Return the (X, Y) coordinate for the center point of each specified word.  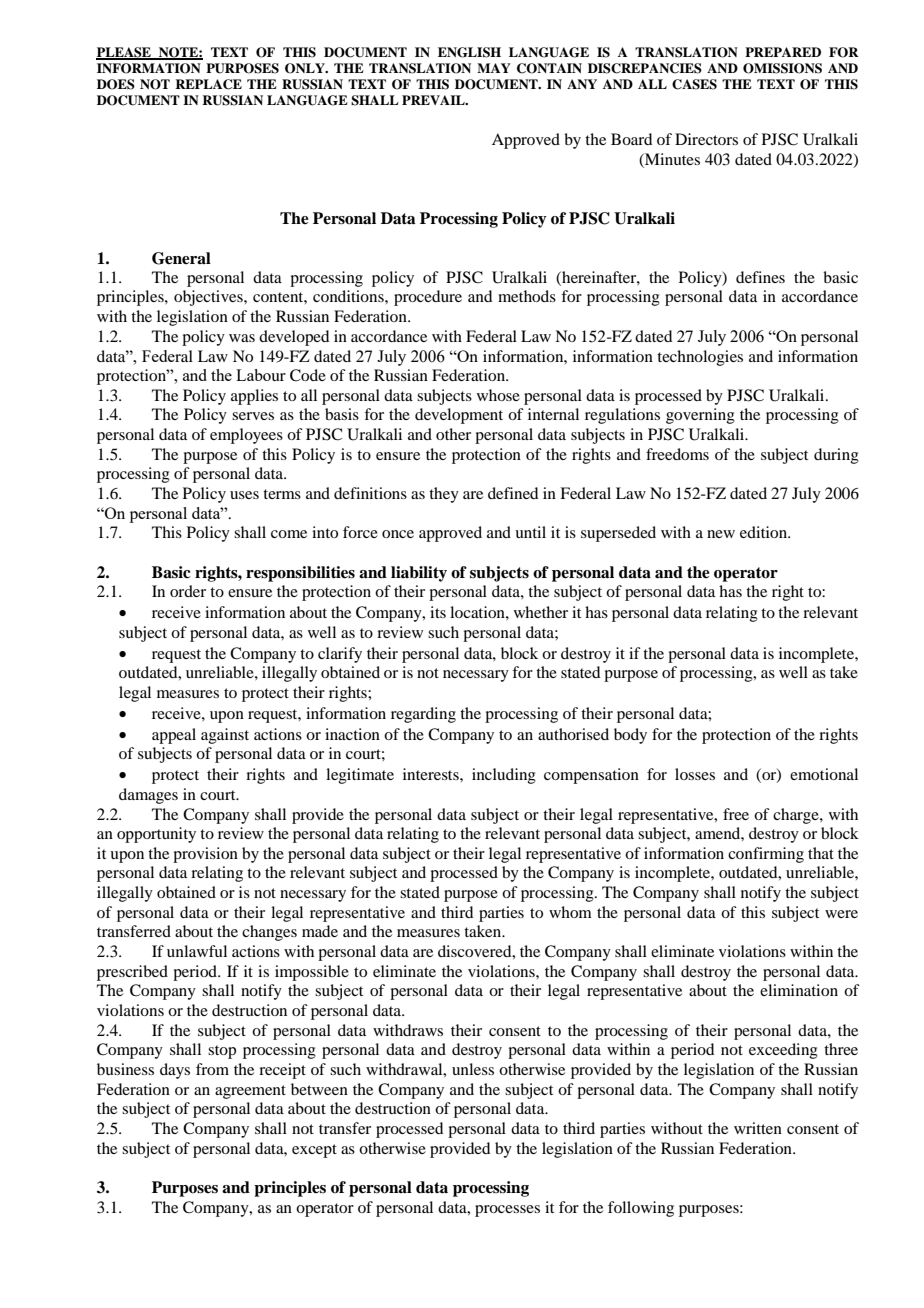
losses (695, 774)
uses (244, 495)
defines (760, 277)
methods (527, 296)
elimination (799, 990)
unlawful (197, 951)
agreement (250, 1092)
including (504, 776)
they (444, 495)
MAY (494, 68)
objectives (209, 298)
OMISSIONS (782, 68)
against (225, 736)
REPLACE (208, 84)
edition (765, 532)
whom (570, 912)
